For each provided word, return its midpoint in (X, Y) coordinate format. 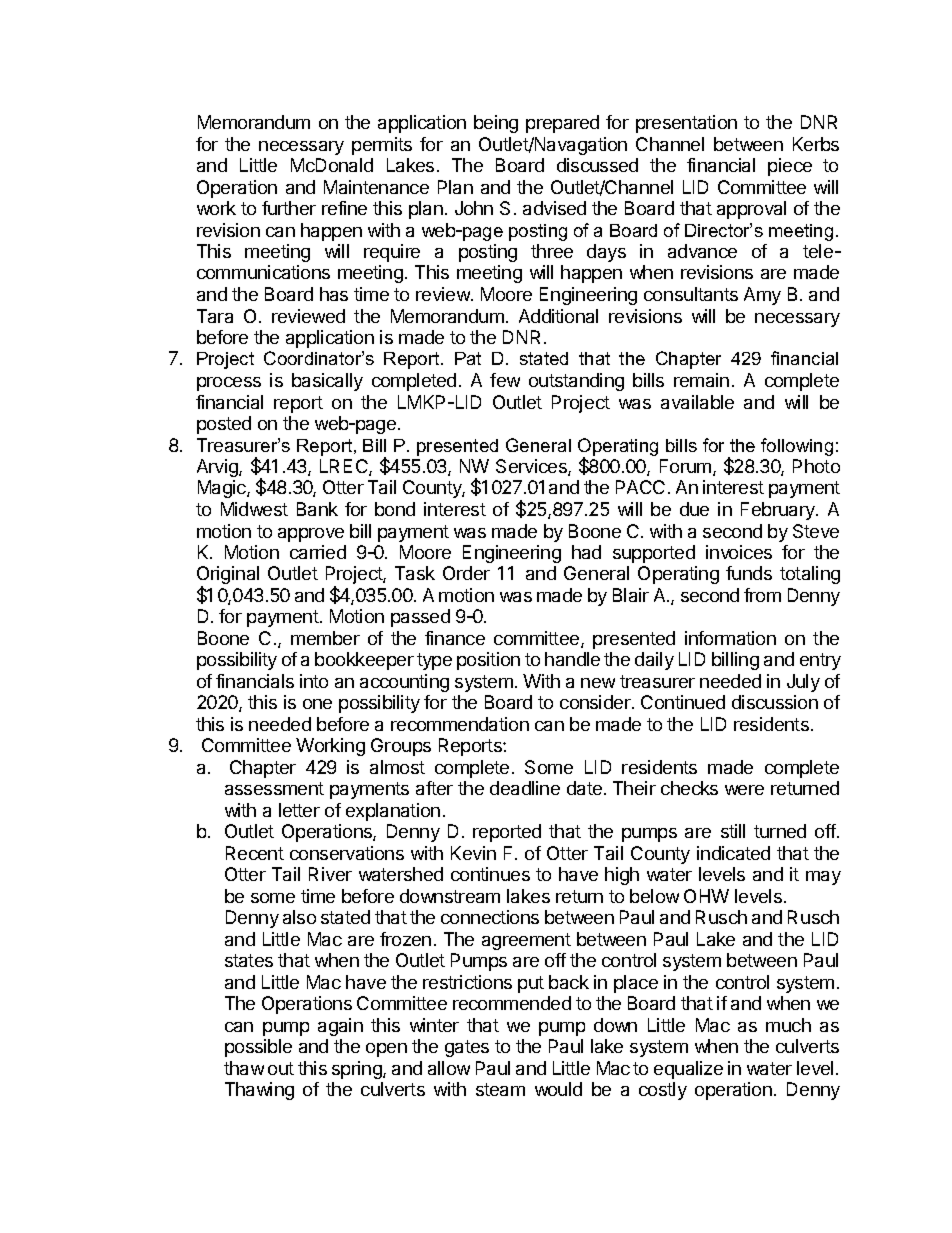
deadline (525, 788)
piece (790, 167)
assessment (274, 788)
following (797, 447)
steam (500, 1089)
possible (258, 1048)
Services (532, 467)
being (496, 124)
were (744, 790)
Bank (317, 509)
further (289, 208)
